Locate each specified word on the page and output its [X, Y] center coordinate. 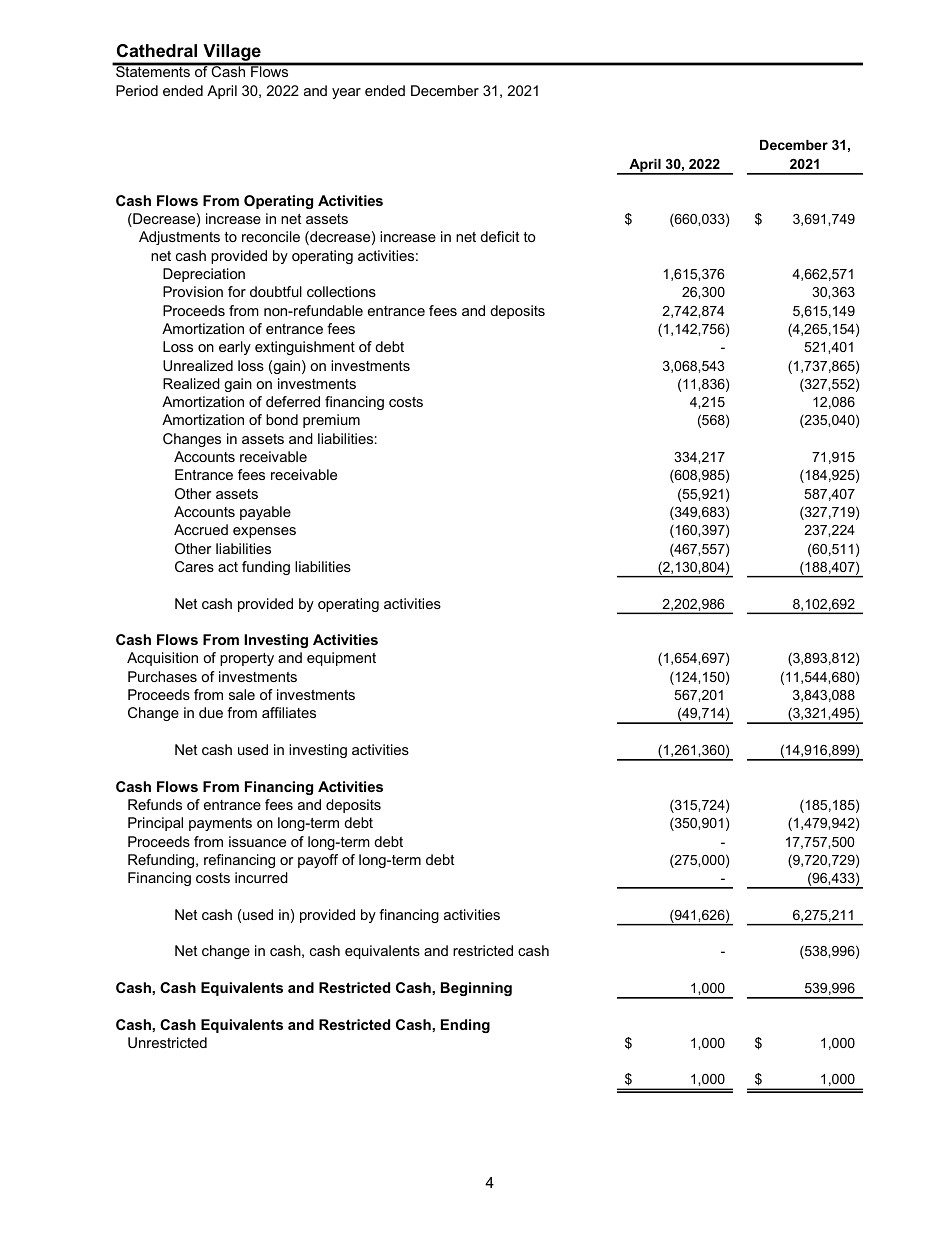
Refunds [155, 804]
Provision [193, 291]
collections [341, 291]
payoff [318, 861]
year [346, 93]
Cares [194, 566]
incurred [261, 877]
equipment [341, 659]
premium [331, 421]
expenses [264, 532]
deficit [500, 236]
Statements [153, 70]
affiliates [289, 712]
